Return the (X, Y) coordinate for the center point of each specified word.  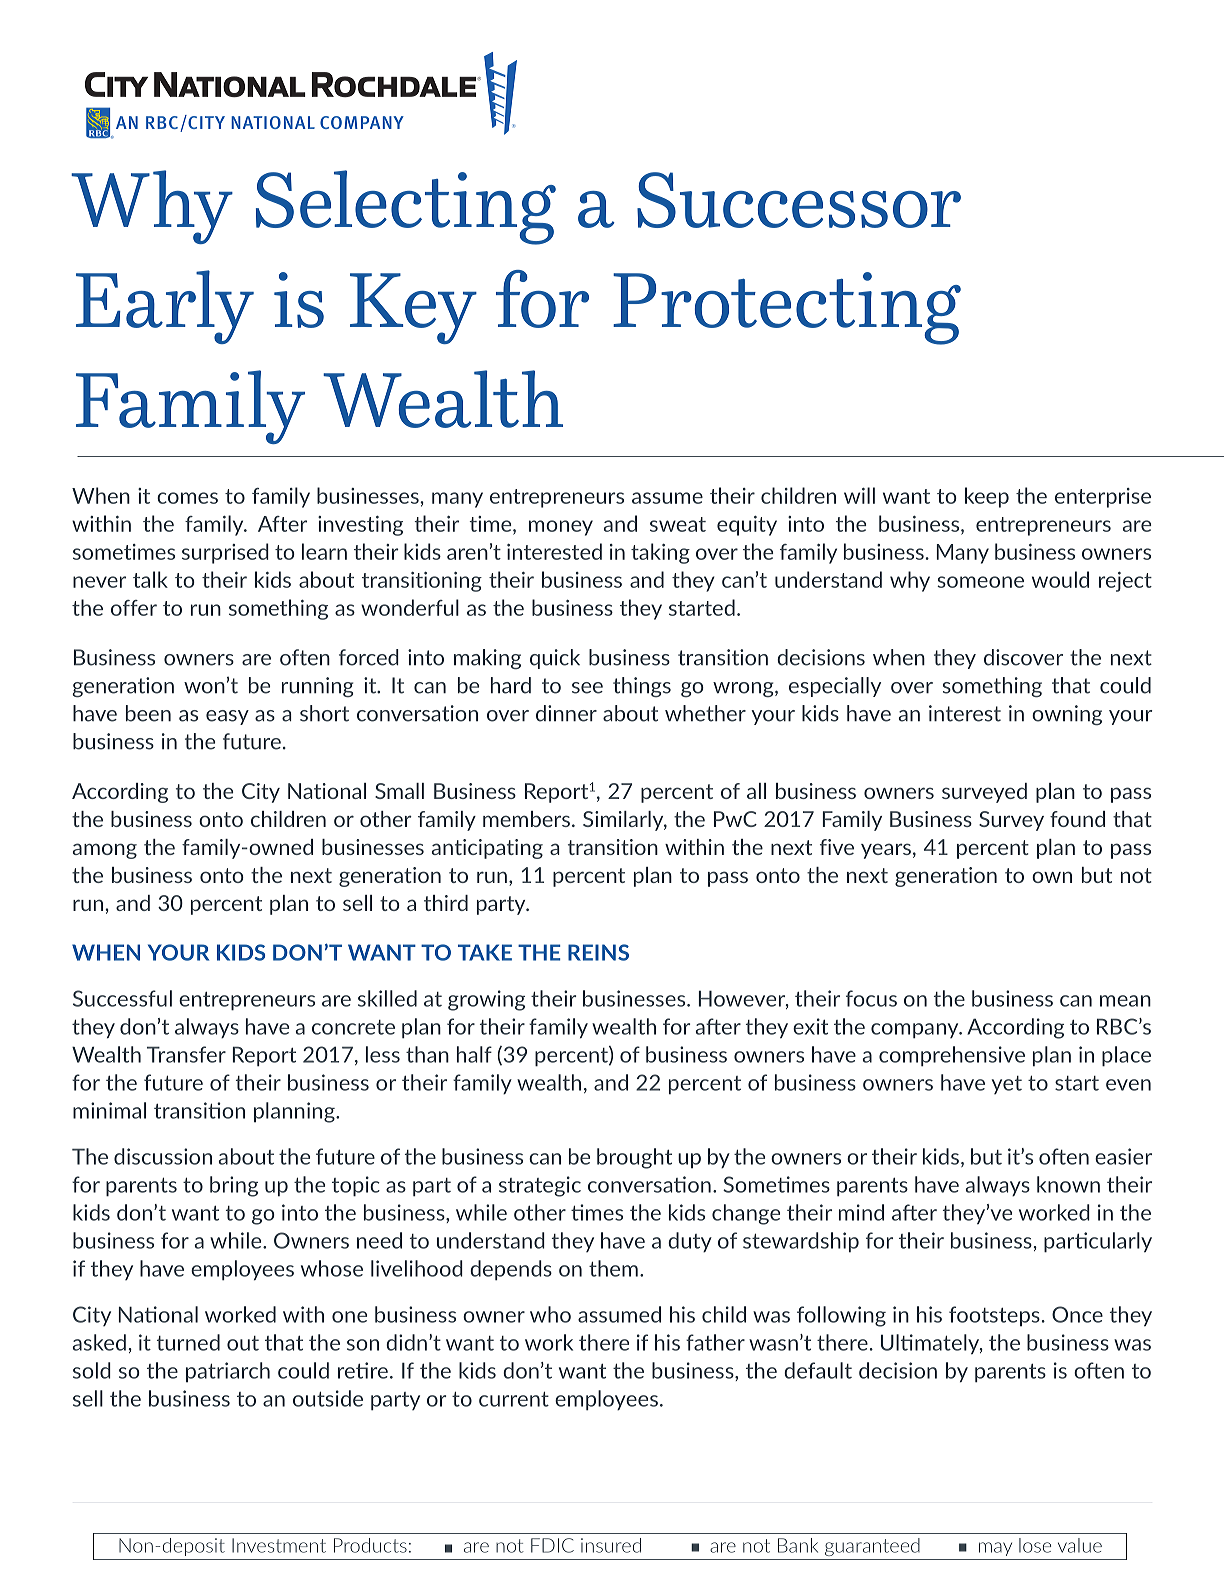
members (526, 819)
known (1068, 1184)
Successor (799, 200)
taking (660, 553)
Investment (279, 1545)
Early (165, 307)
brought (634, 1158)
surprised (225, 553)
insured (611, 1545)
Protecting (787, 308)
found (1077, 819)
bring (234, 1186)
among (105, 851)
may (995, 1549)
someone (980, 582)
